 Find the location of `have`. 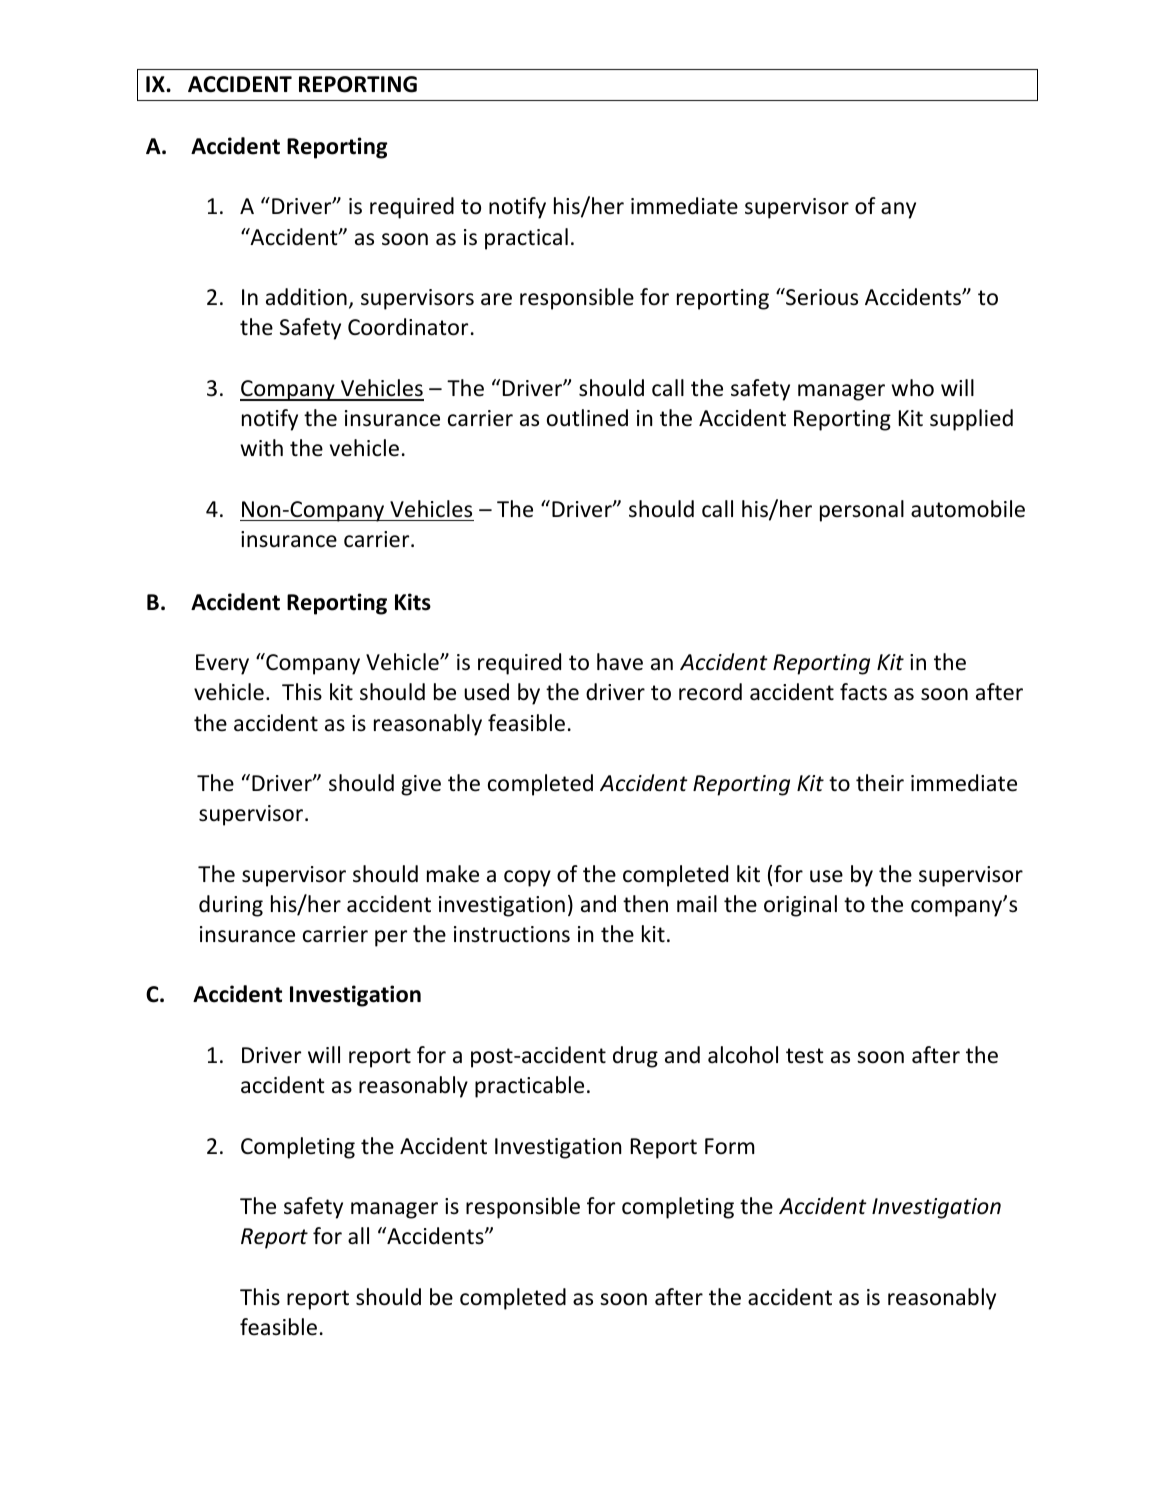

have is located at coordinates (620, 662).
